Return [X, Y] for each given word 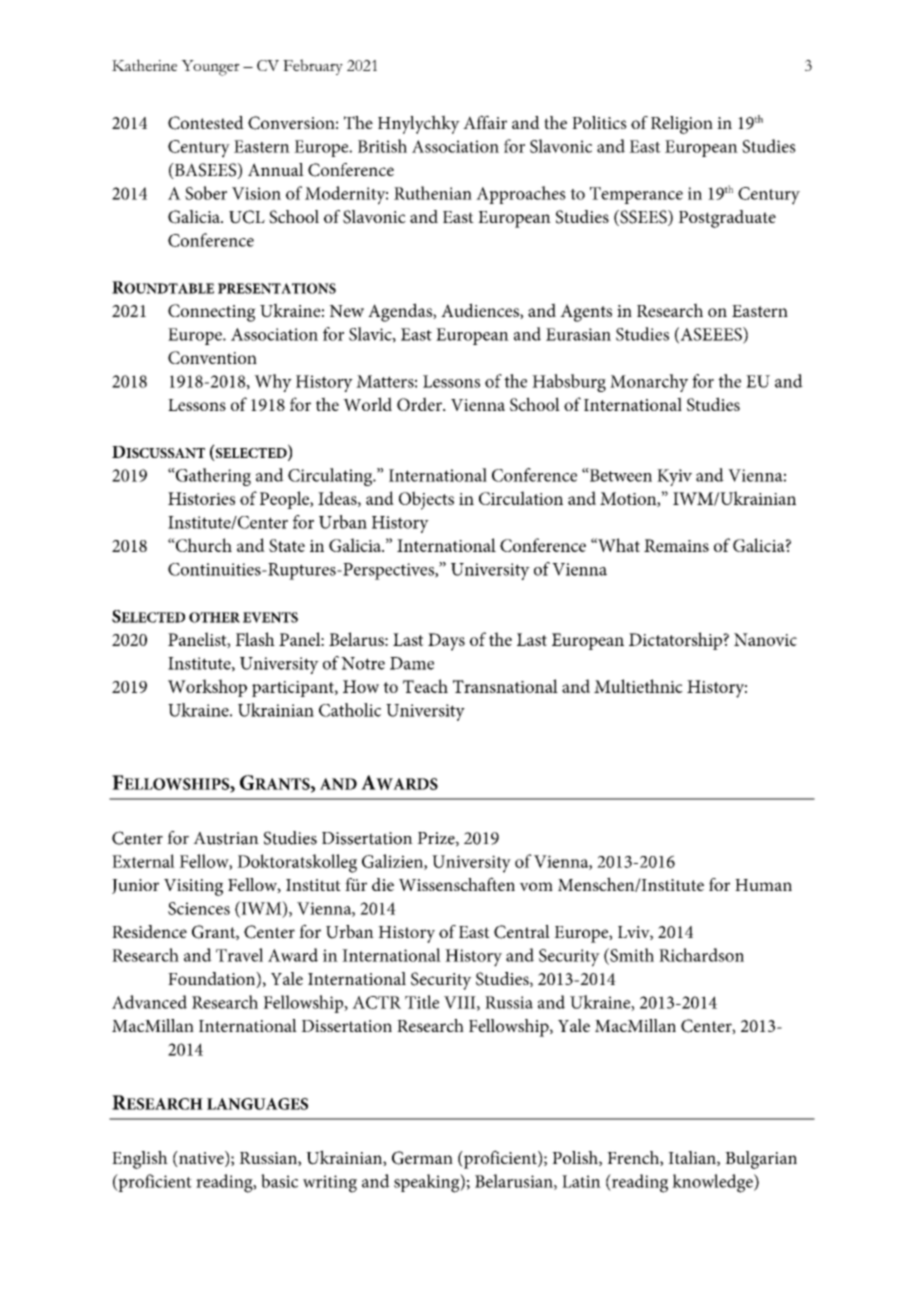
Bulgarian [761, 1160]
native [201, 1159]
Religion [682, 125]
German [422, 1158]
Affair [485, 122]
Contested [206, 123]
